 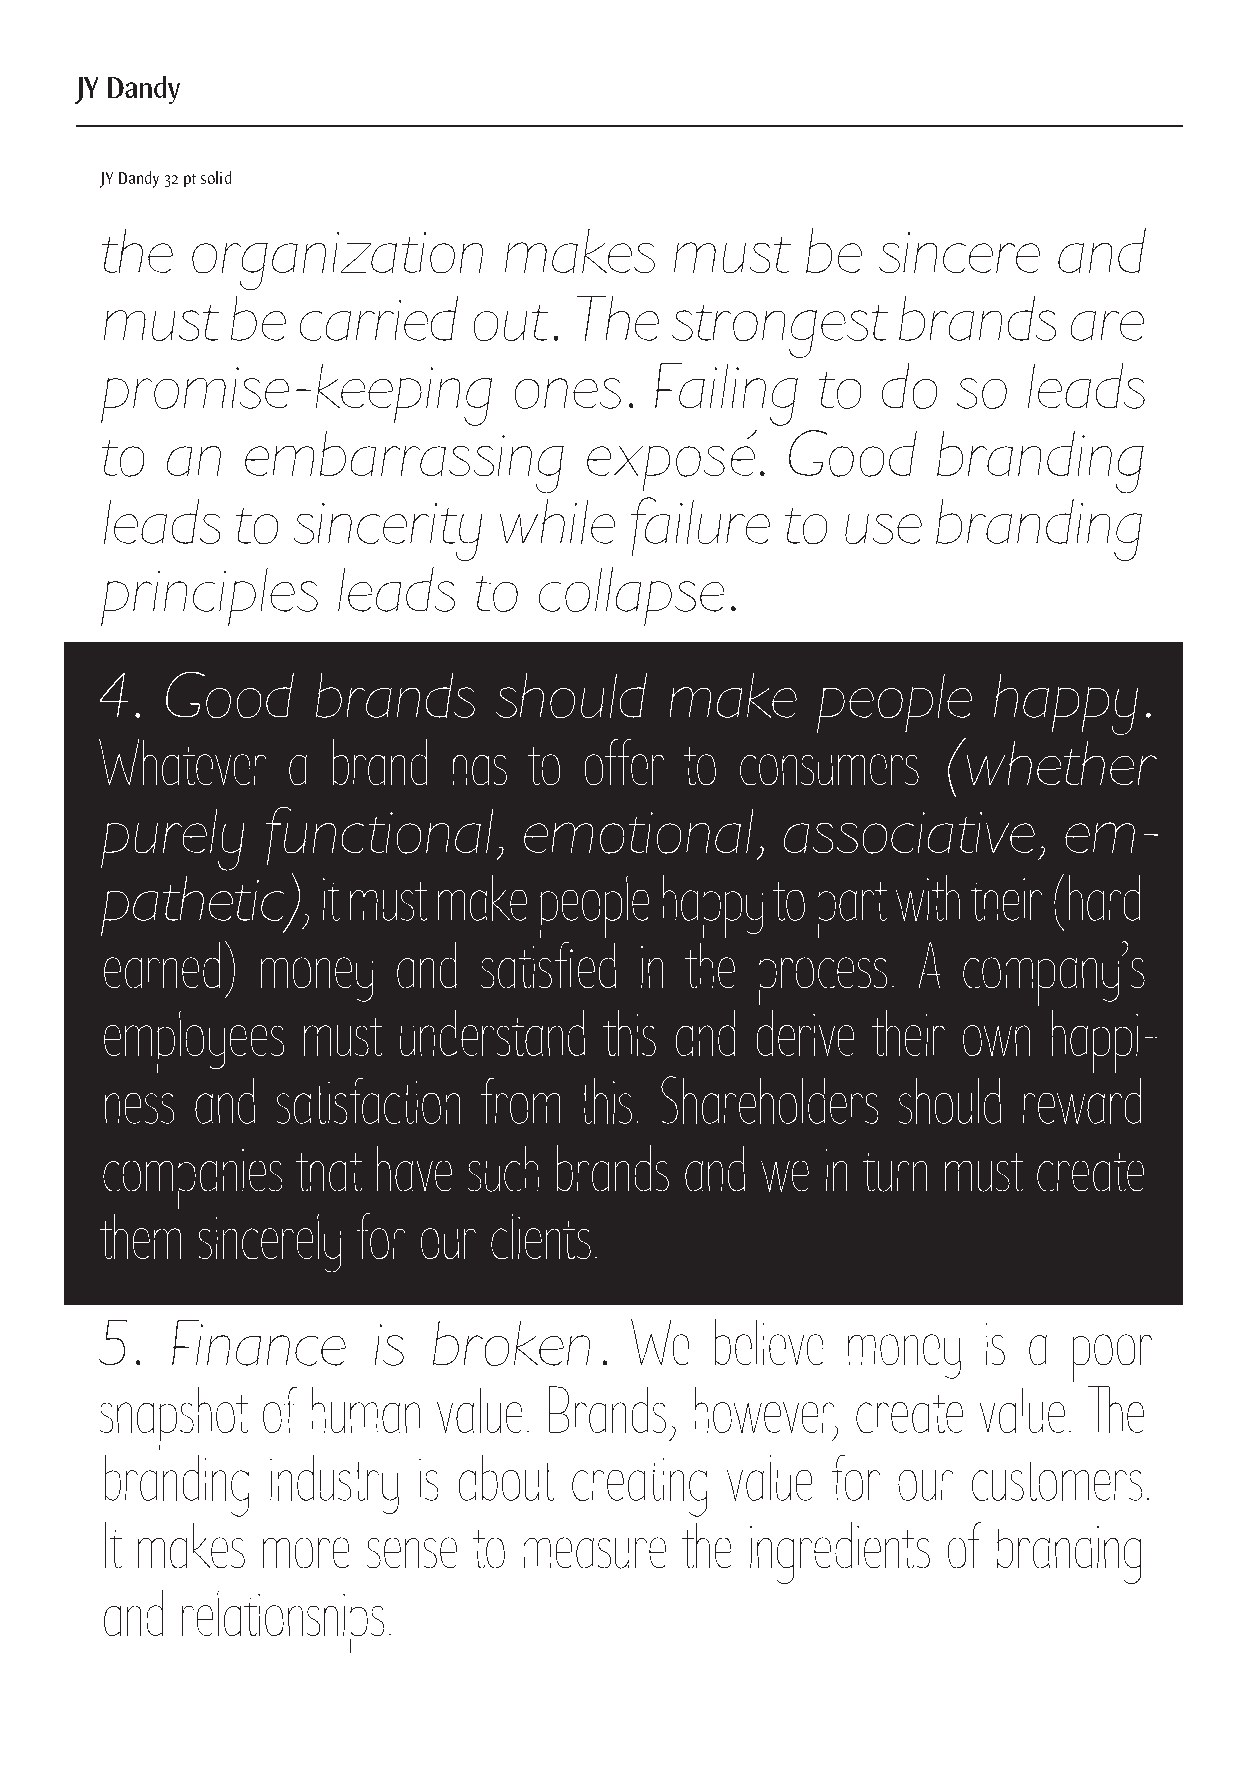 I want to click on purely, so click(x=172, y=840).
